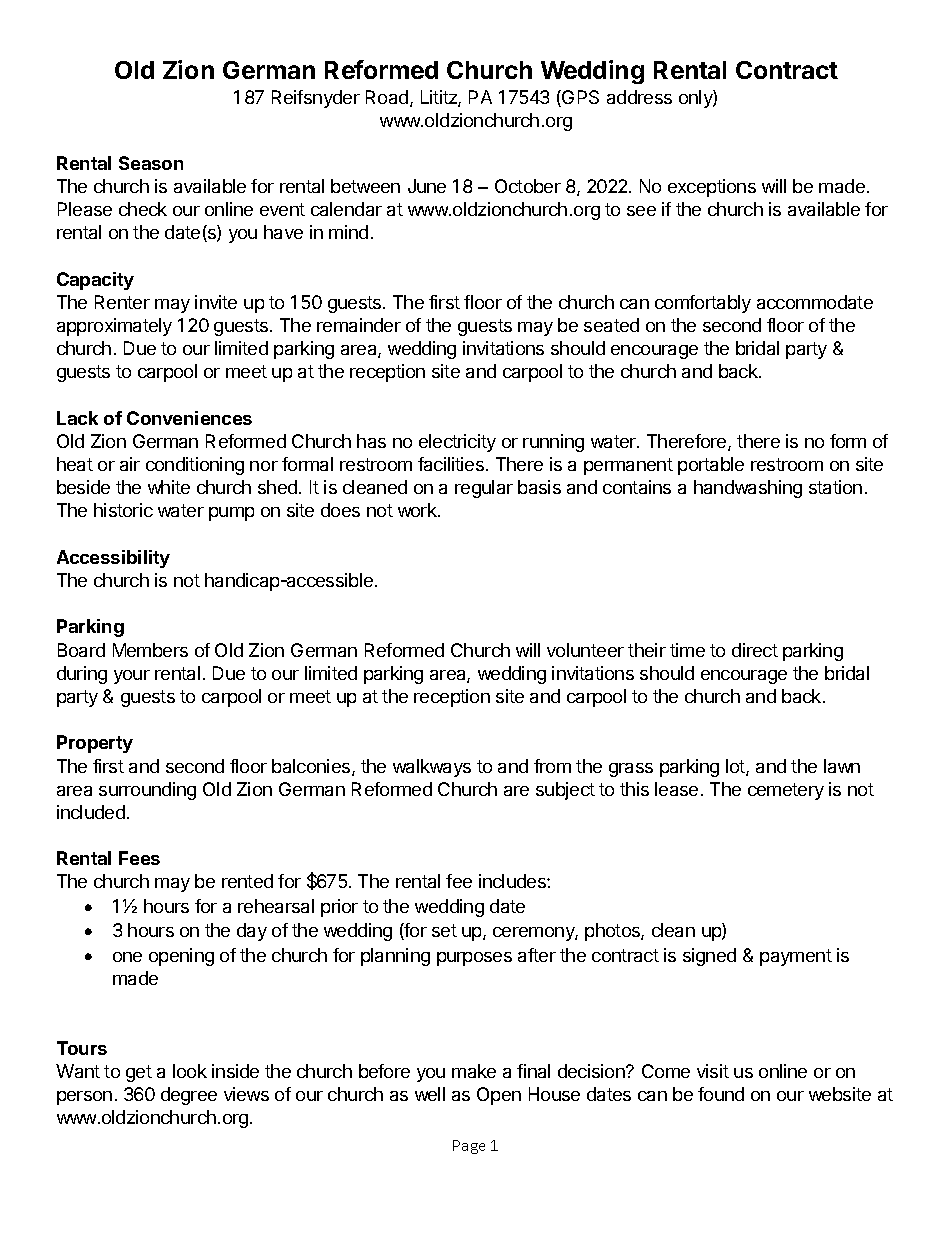  What do you see at coordinates (712, 188) in the page?
I see `exceptions` at bounding box center [712, 188].
